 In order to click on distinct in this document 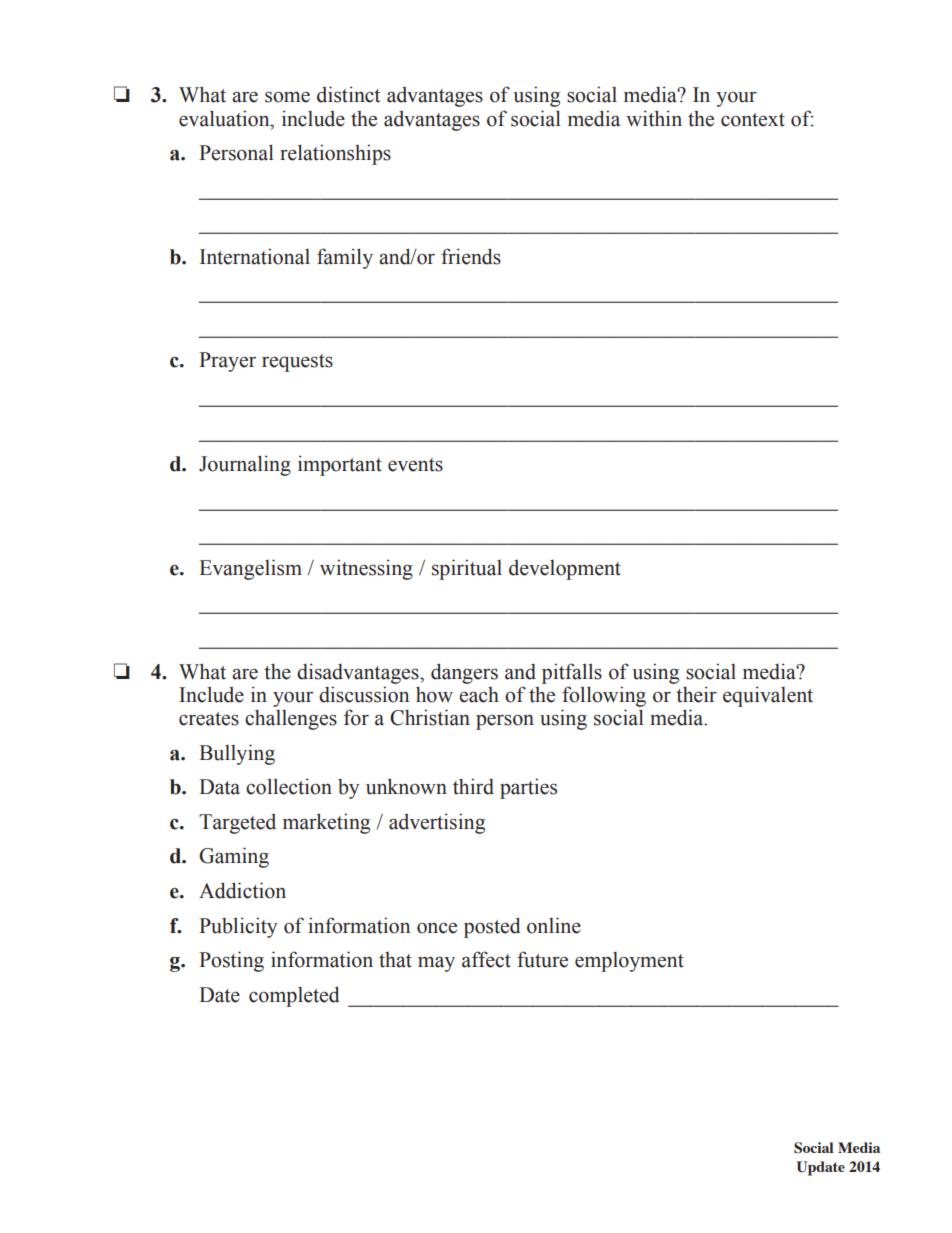, I will do `click(348, 94)`.
